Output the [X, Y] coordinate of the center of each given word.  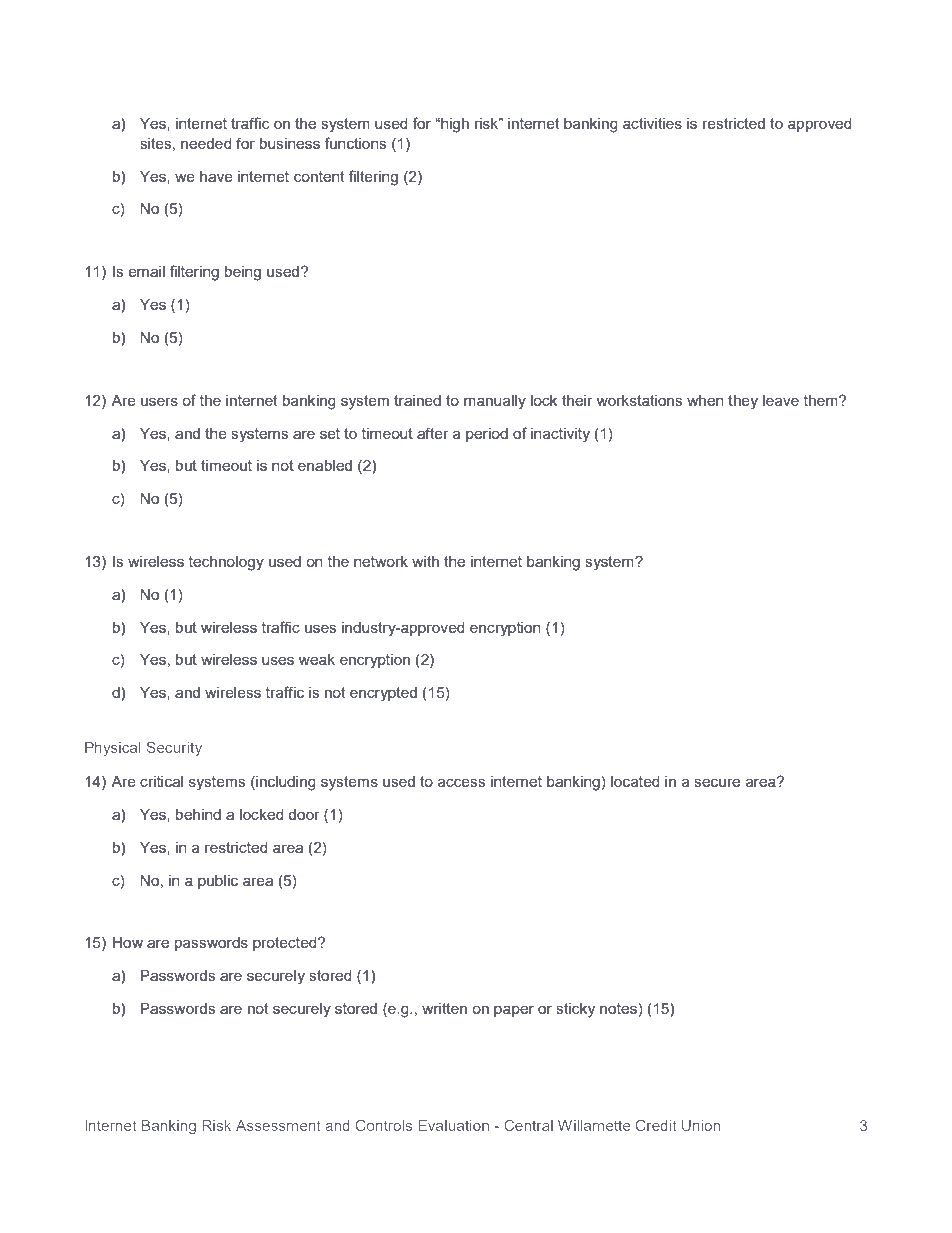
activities [652, 123]
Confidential [249, 1154]
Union [701, 1125]
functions [355, 143]
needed [206, 143]
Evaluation [453, 1125]
